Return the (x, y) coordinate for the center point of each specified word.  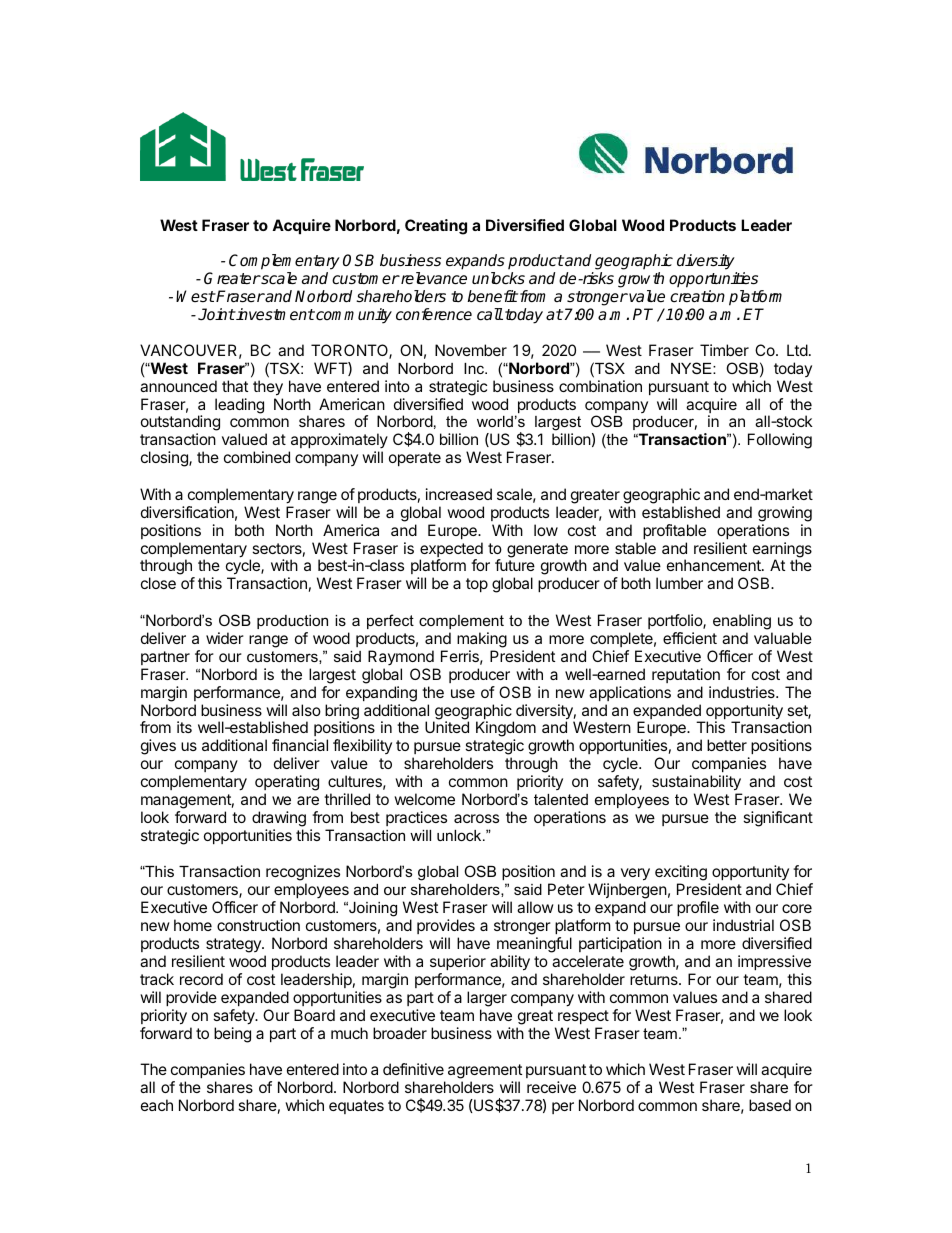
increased (459, 494)
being (232, 1035)
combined (257, 457)
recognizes (303, 874)
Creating (436, 227)
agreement (485, 1071)
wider (225, 638)
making (482, 640)
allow (535, 907)
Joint (216, 314)
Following (780, 441)
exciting (681, 874)
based (770, 1105)
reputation (686, 675)
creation (697, 296)
